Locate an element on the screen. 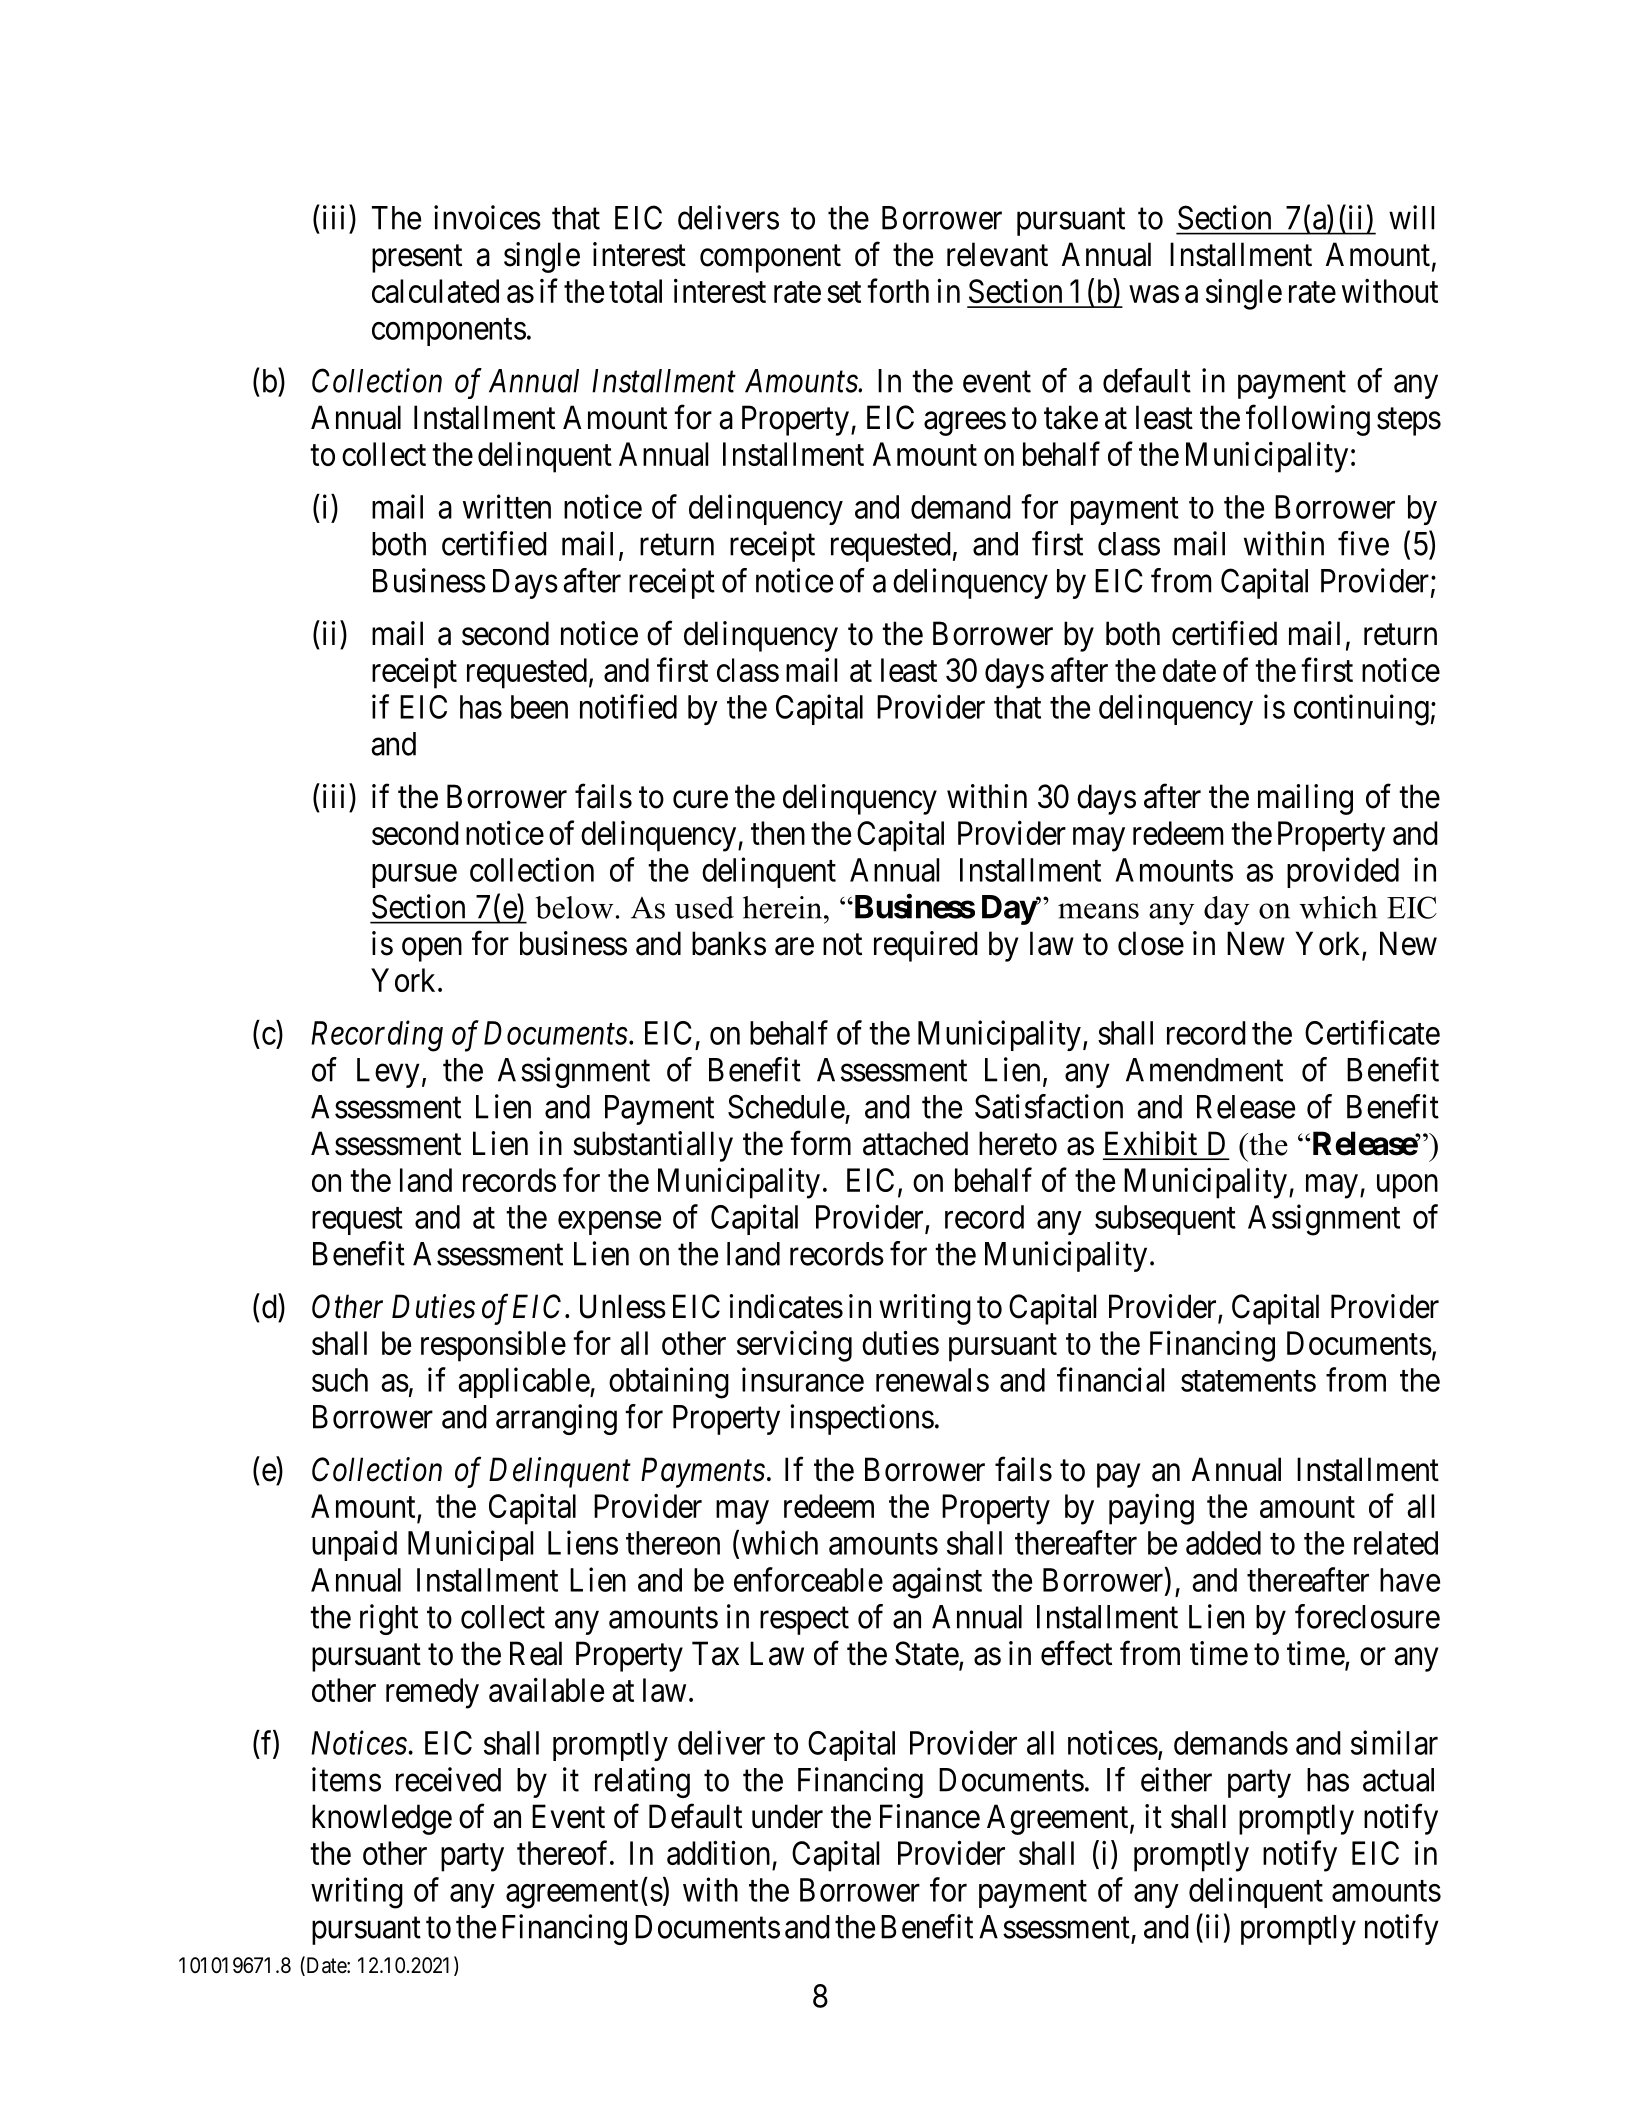 The image size is (1631, 2110). added is located at coordinates (1223, 1543).
